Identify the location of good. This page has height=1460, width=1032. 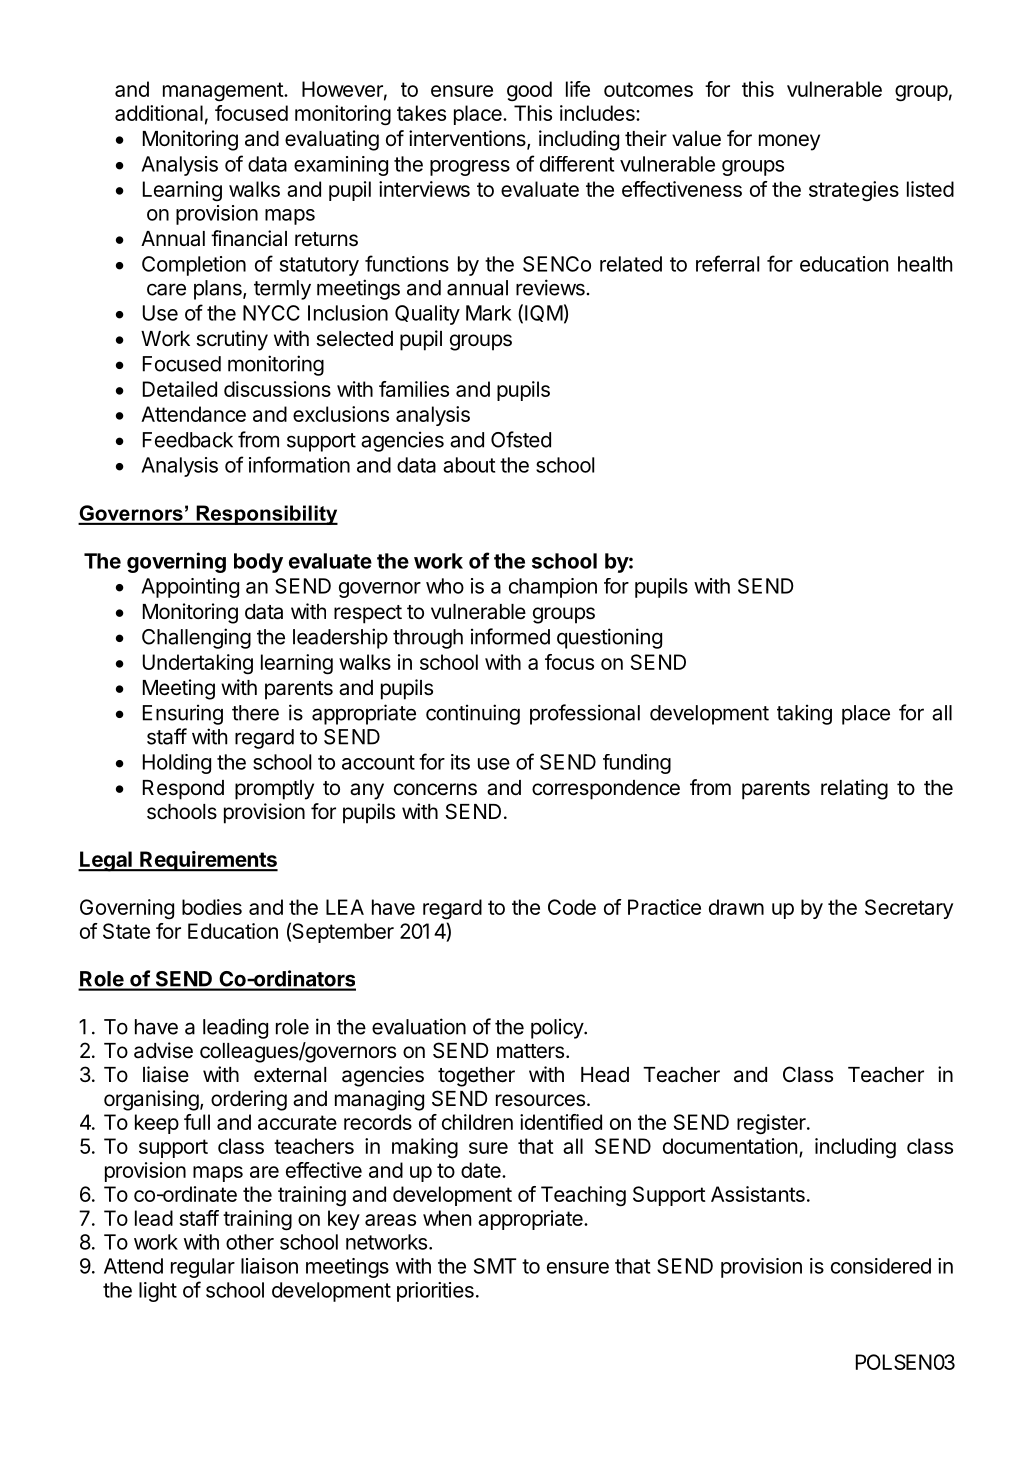
(529, 91).
